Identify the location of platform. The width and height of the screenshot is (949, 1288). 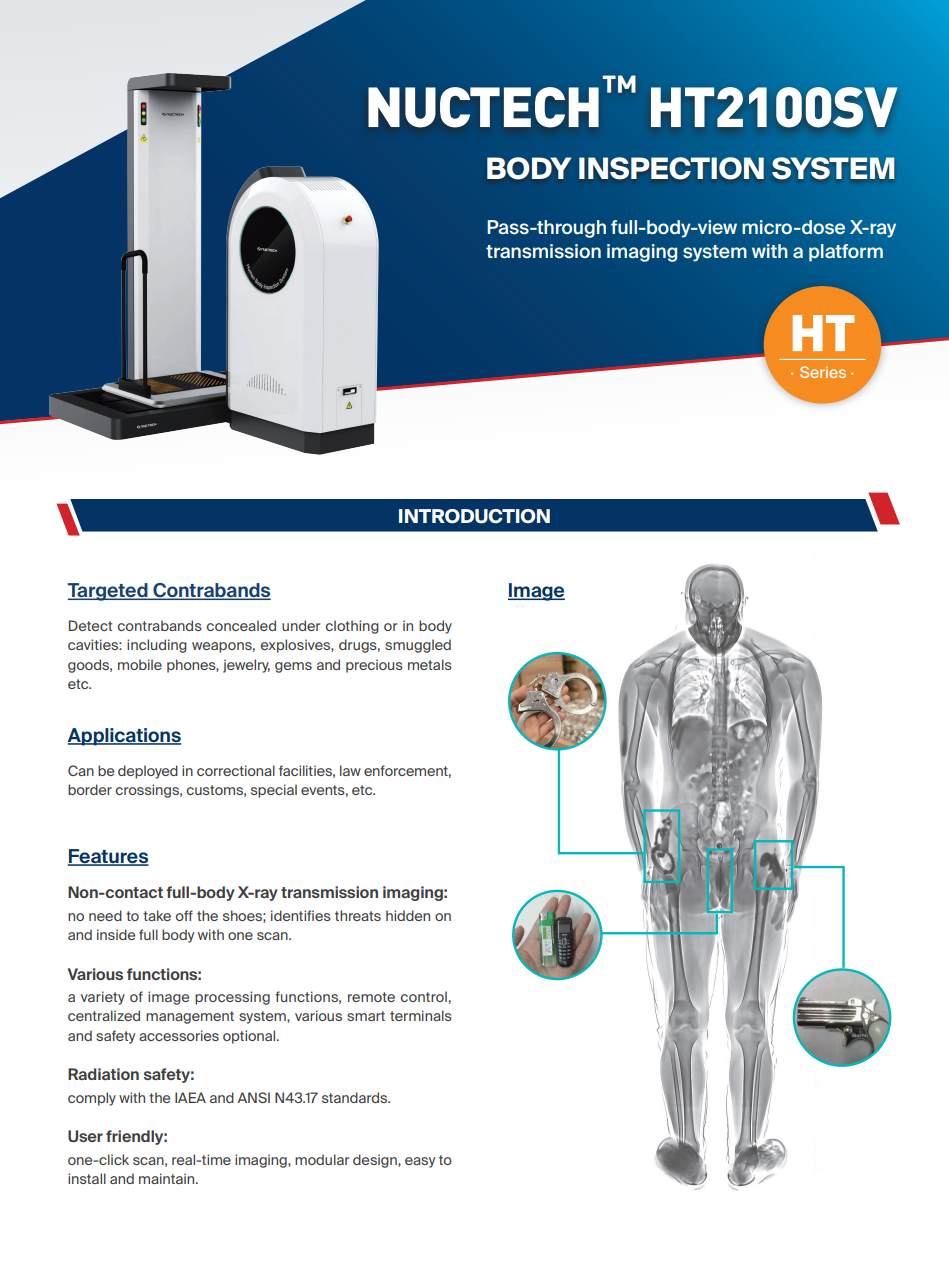
(846, 253).
